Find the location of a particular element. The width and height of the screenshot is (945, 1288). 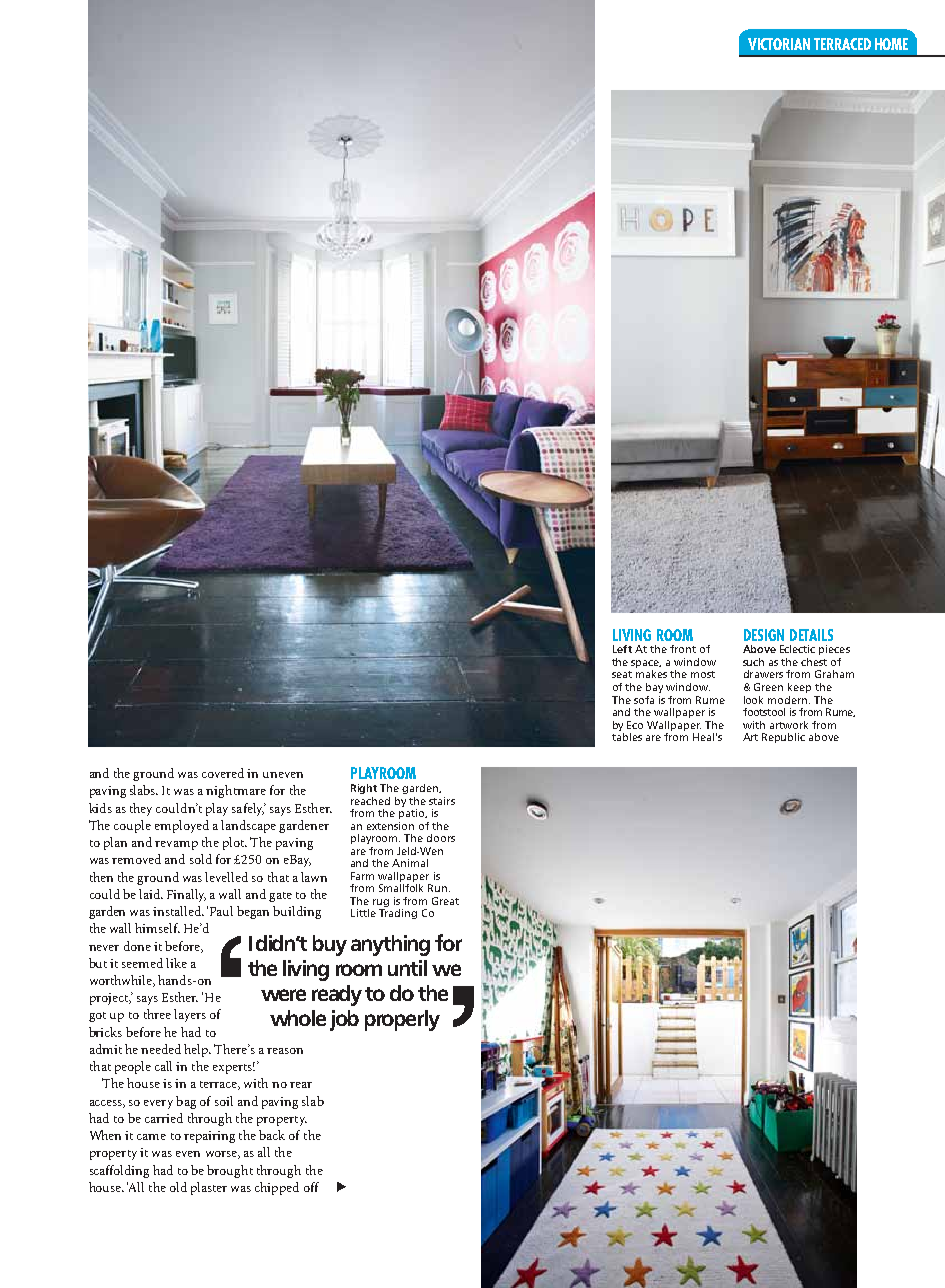

covered is located at coordinates (223, 773).
